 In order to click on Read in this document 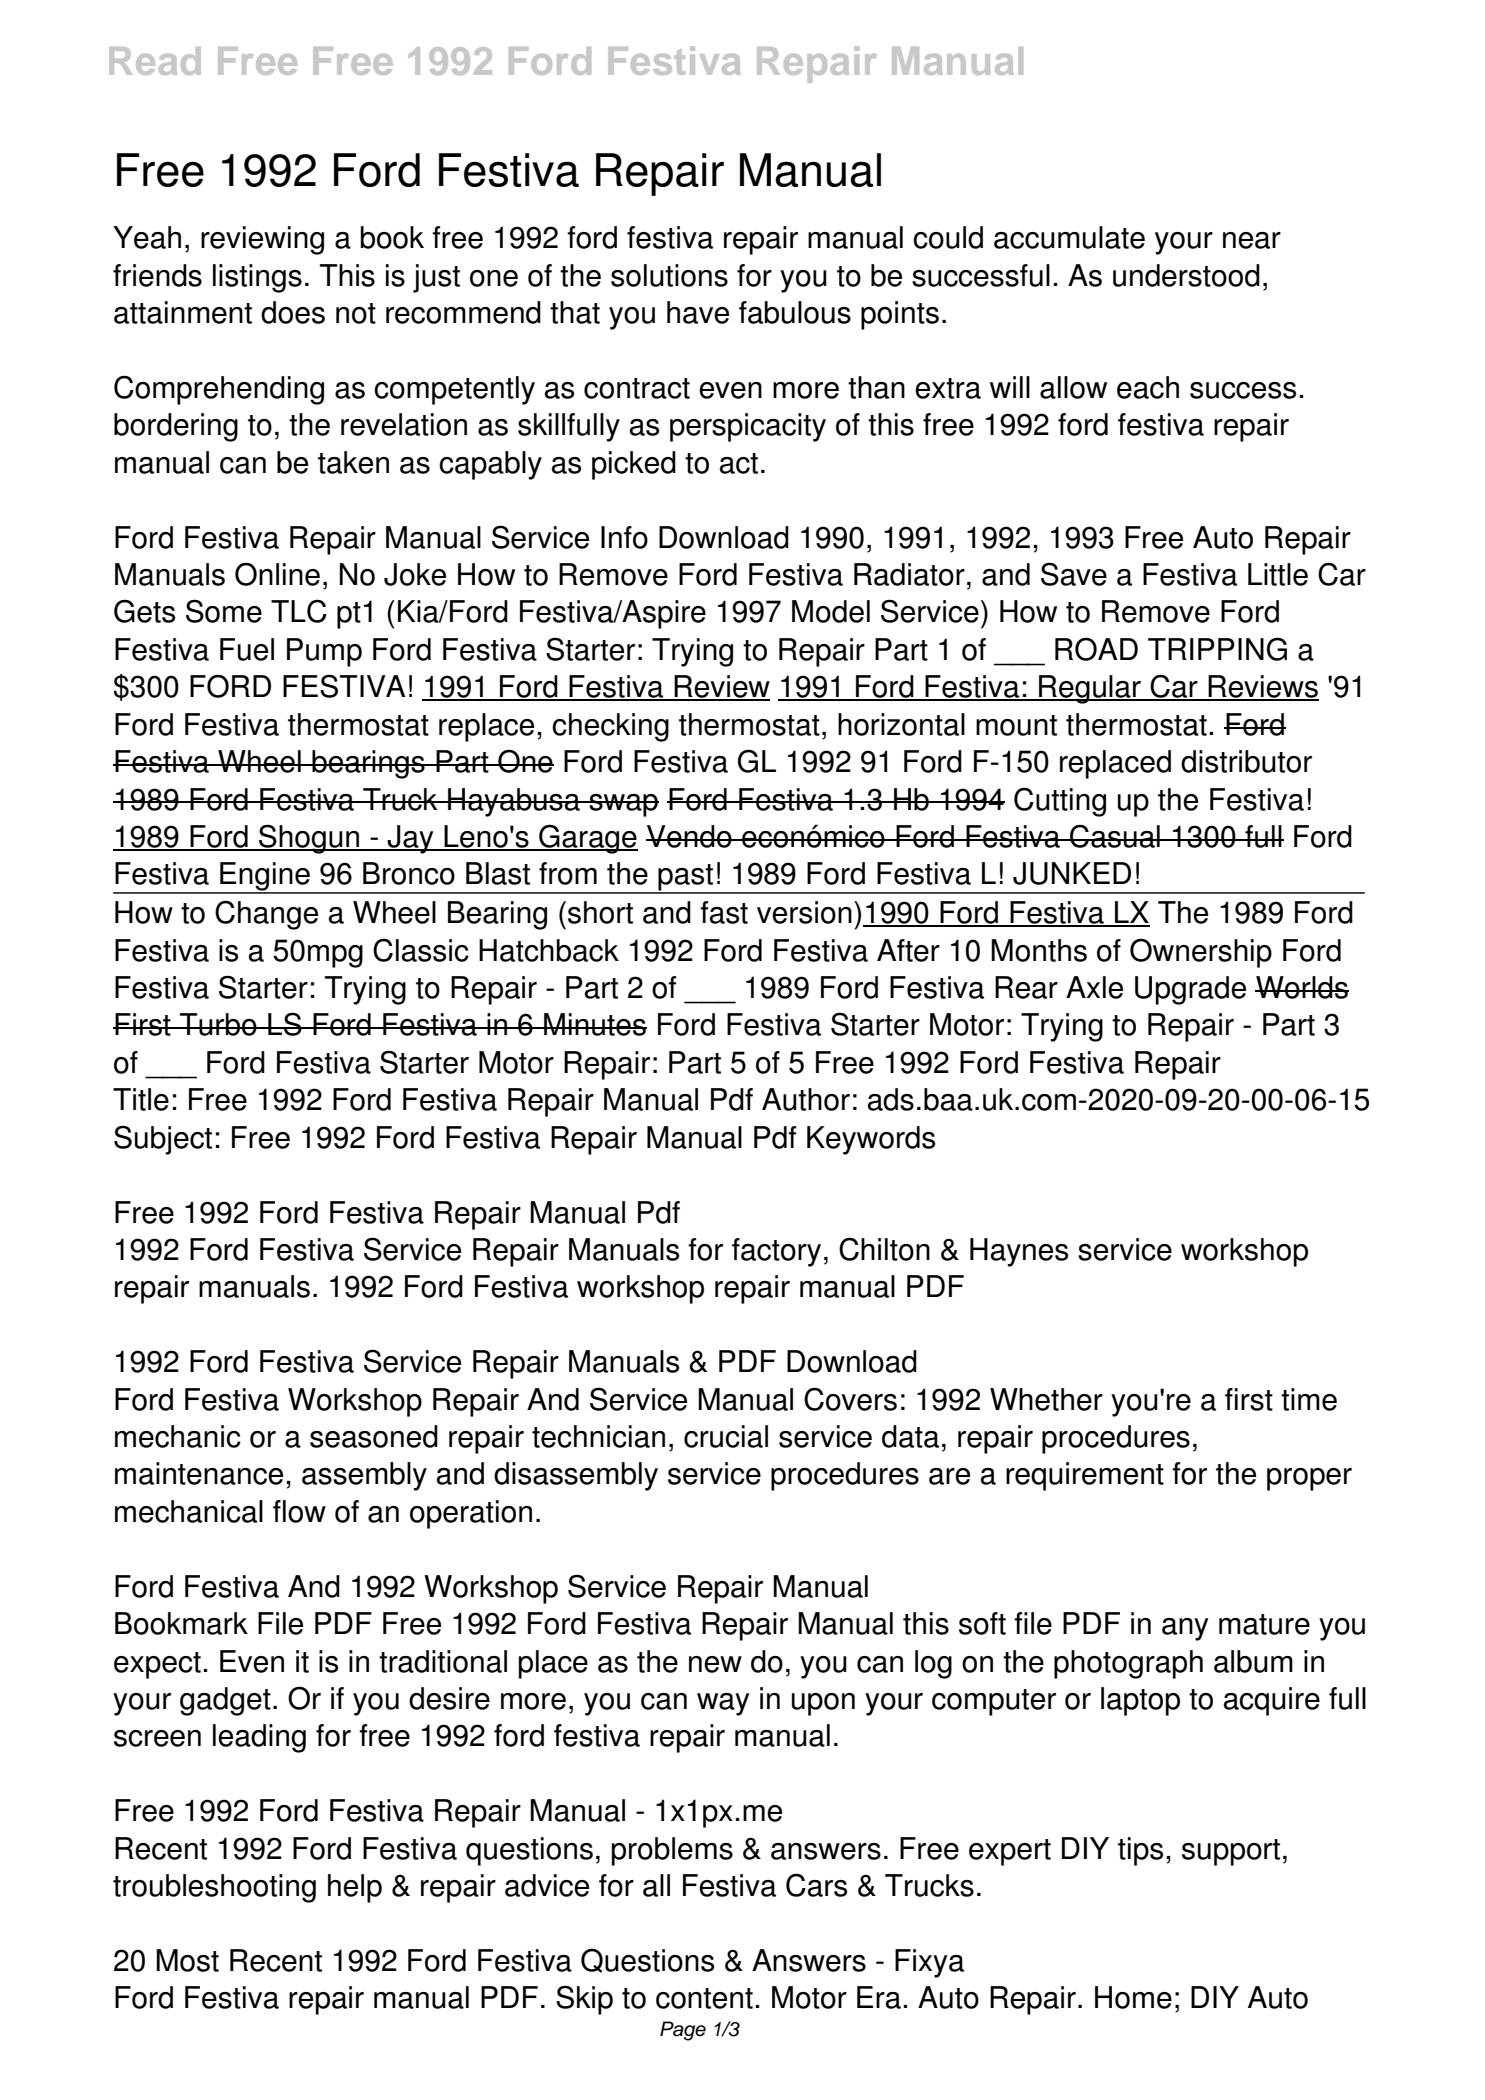, I will do `click(155, 61)`.
